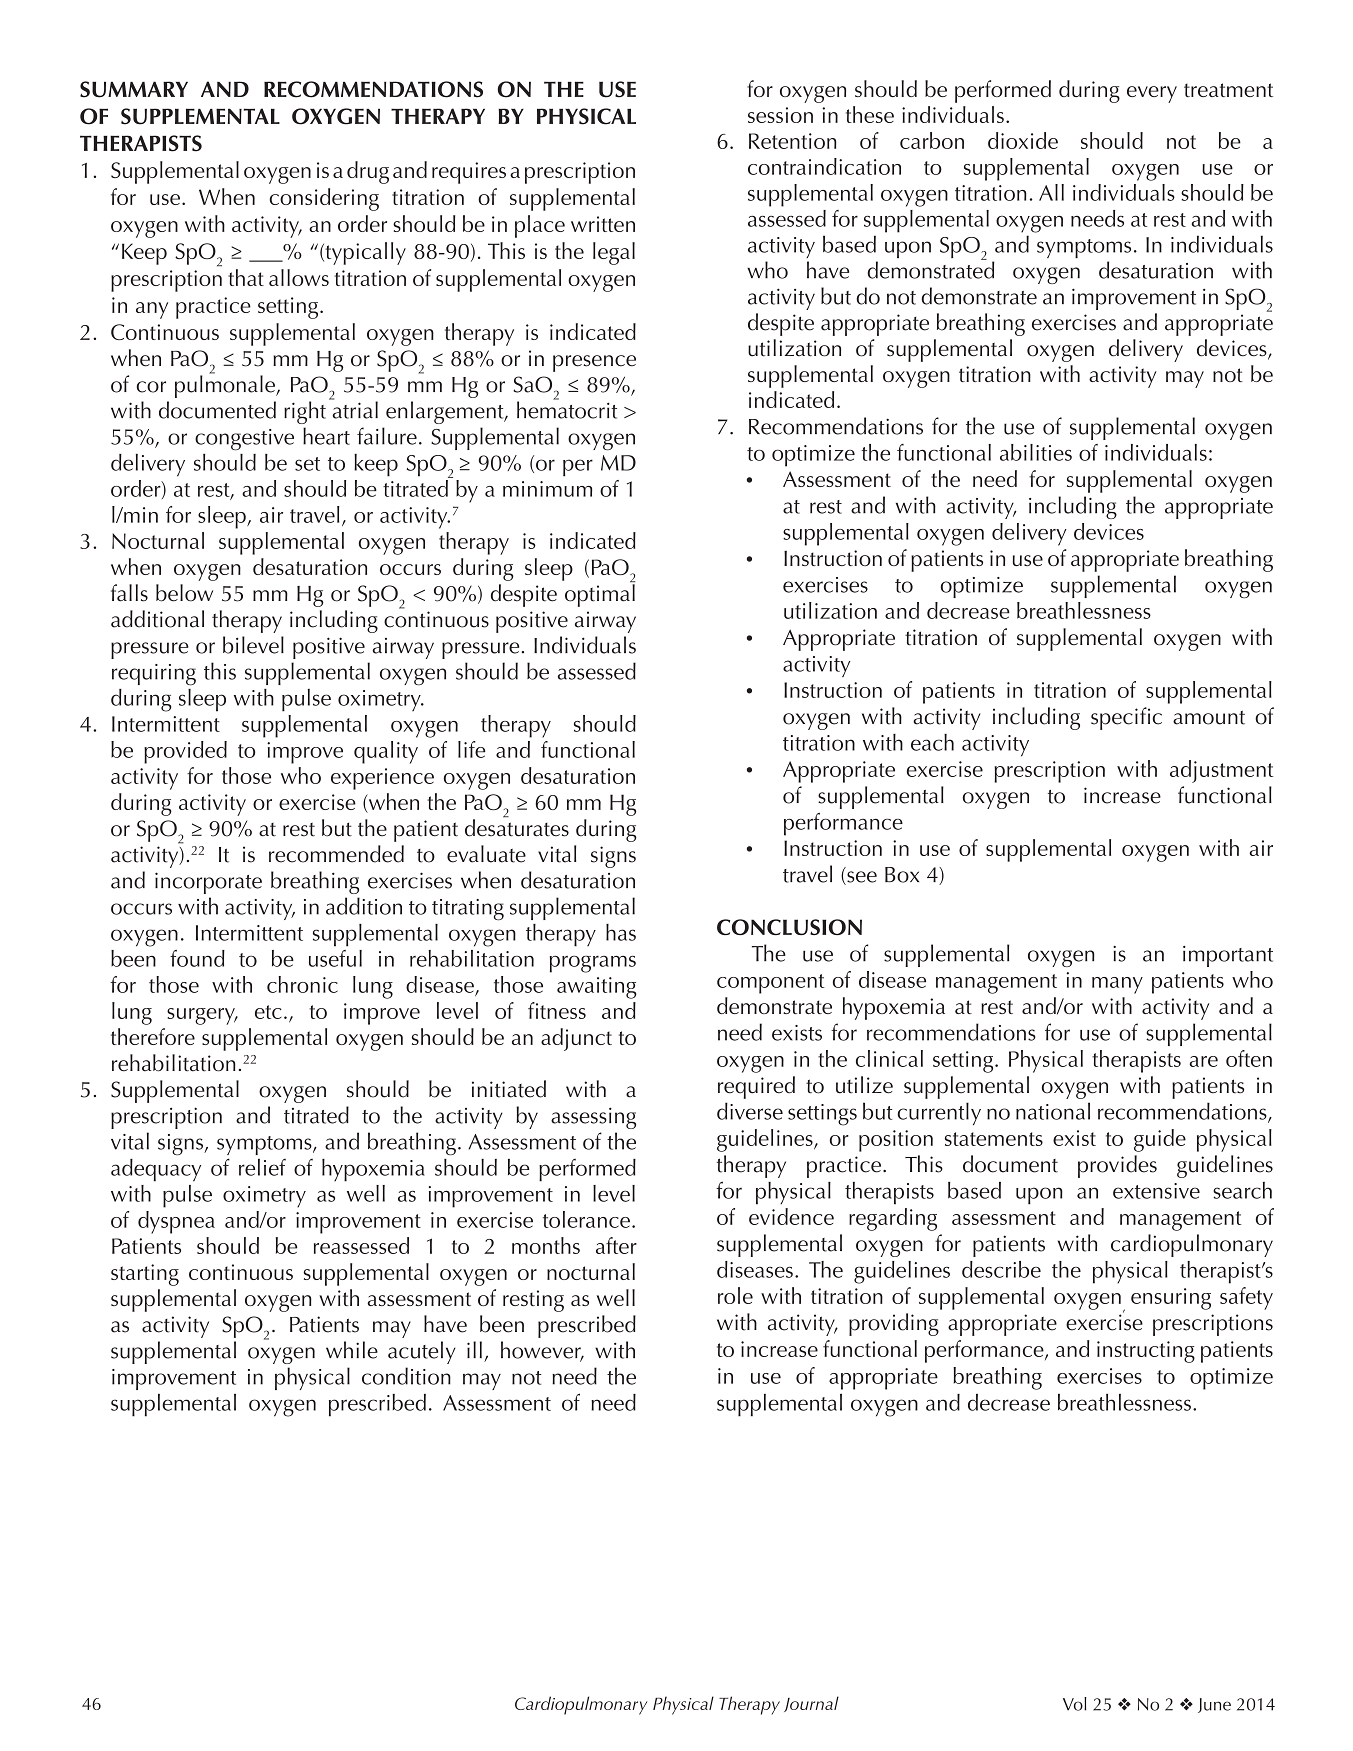  I want to click on has, so click(621, 932).
